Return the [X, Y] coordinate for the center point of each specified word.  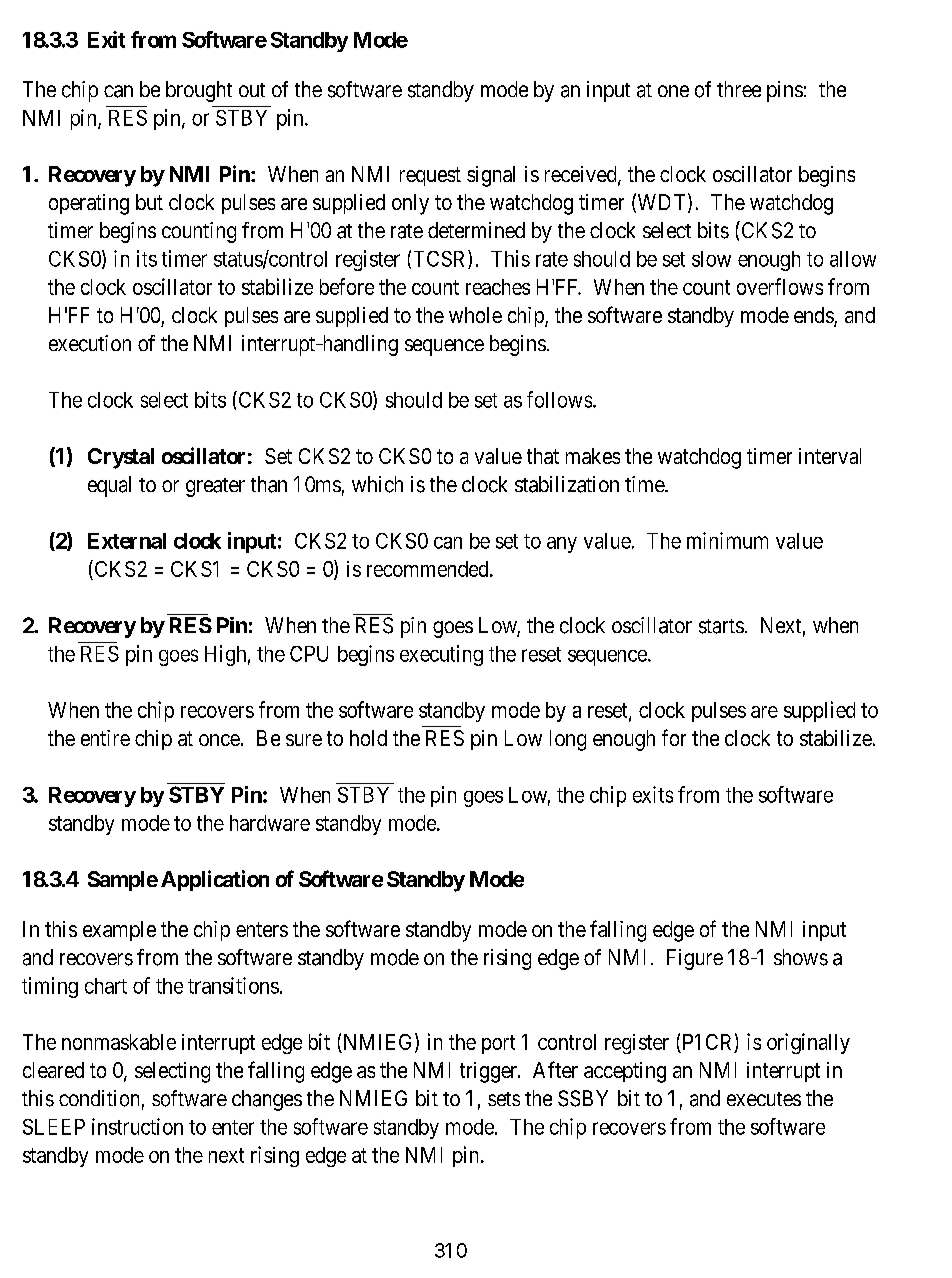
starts [721, 626]
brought [199, 91]
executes [764, 1099]
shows [801, 957]
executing [441, 655]
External [127, 541]
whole [475, 315]
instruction [137, 1126]
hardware [270, 823]
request [430, 176]
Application [215, 880]
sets [504, 1099]
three [739, 89]
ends [814, 316]
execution [90, 343]
